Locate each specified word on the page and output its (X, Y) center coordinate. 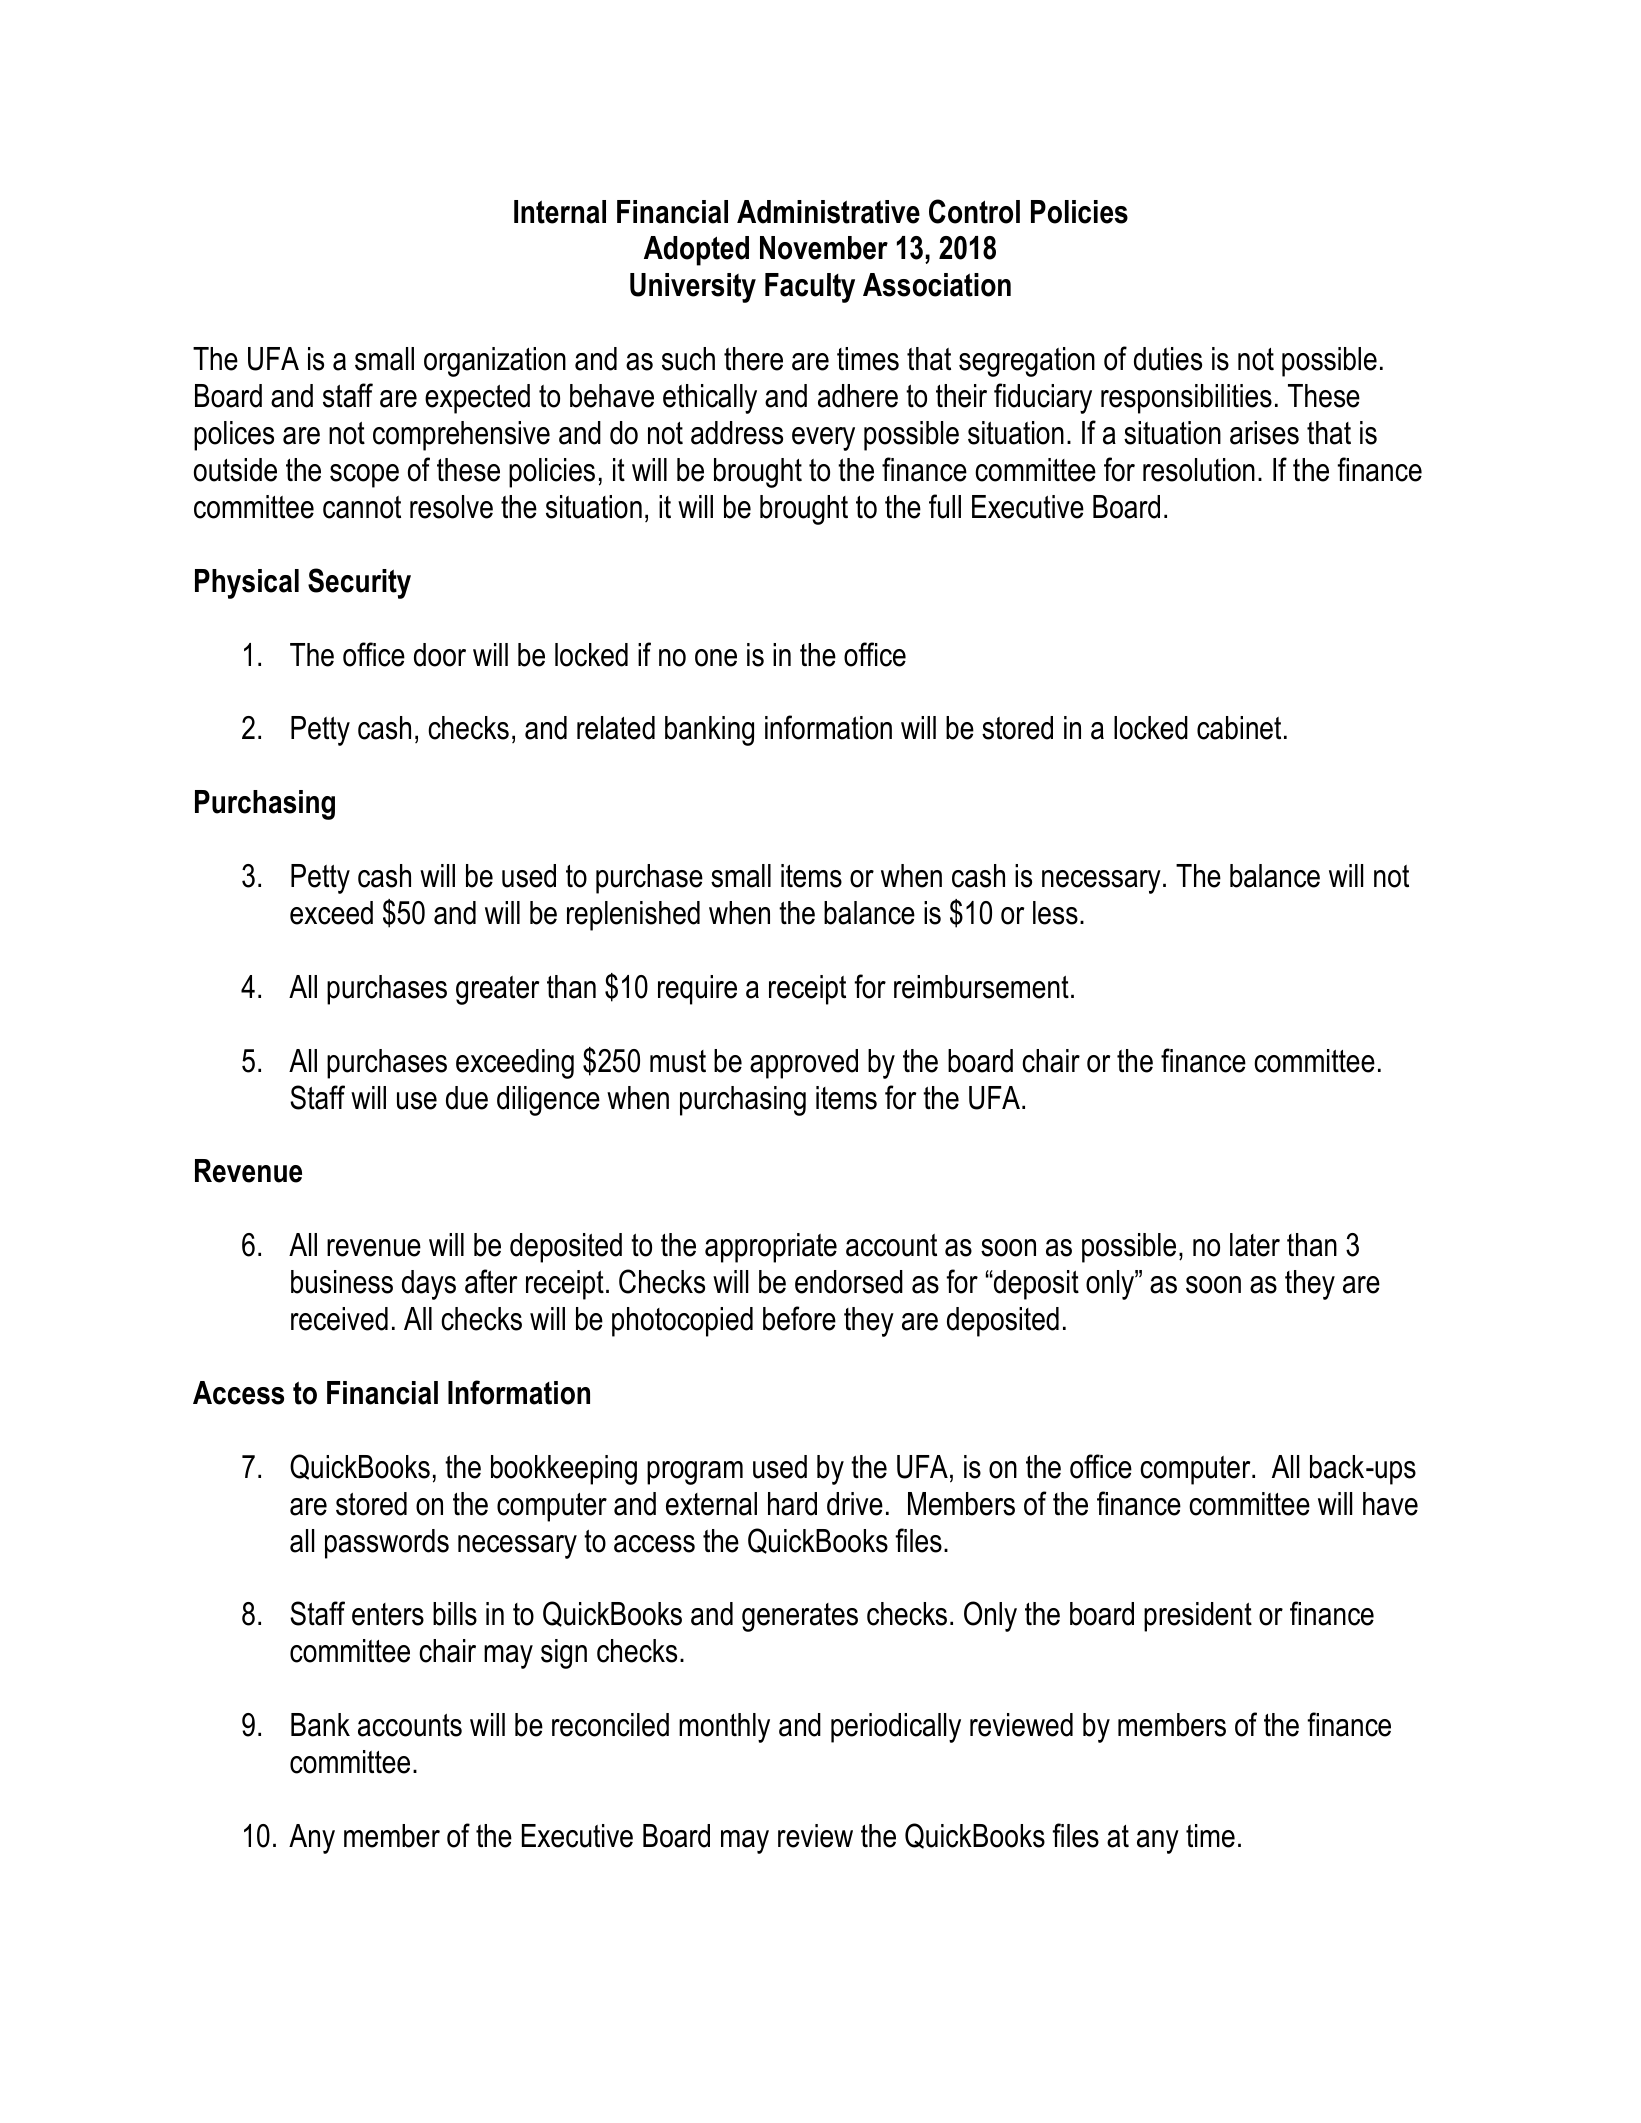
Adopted (696, 251)
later (1255, 1245)
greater (497, 990)
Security (359, 583)
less (1055, 913)
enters (388, 1614)
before (799, 1318)
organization (495, 362)
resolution (1199, 470)
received (339, 1319)
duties (1168, 359)
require (697, 990)
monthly (724, 1728)
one (716, 658)
